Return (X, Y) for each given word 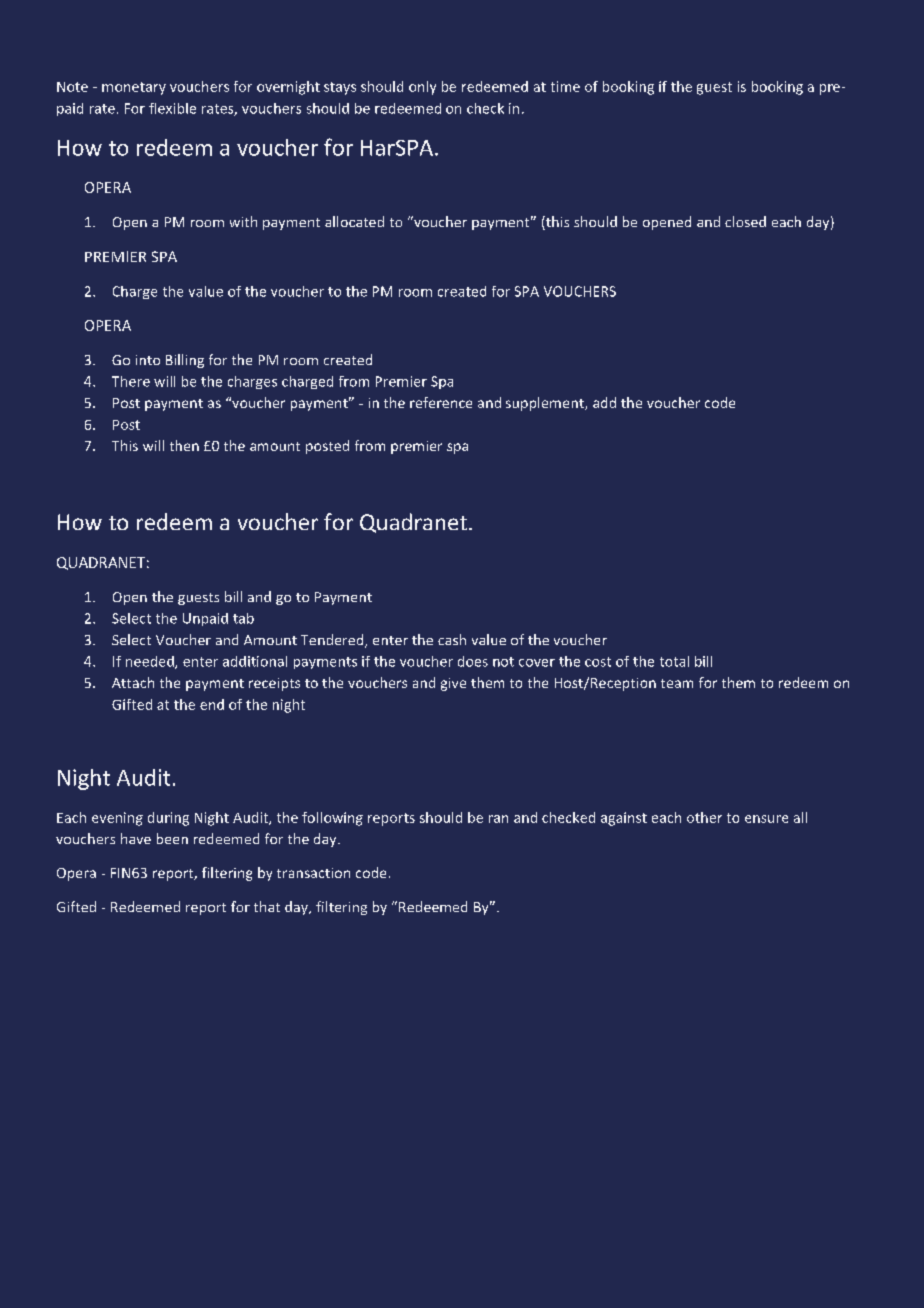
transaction (313, 873)
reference (441, 402)
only (422, 88)
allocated (354, 221)
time (565, 86)
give (453, 684)
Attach (133, 682)
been (172, 838)
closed (745, 221)
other (704, 817)
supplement (546, 404)
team (677, 683)
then (184, 445)
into (148, 360)
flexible (172, 108)
